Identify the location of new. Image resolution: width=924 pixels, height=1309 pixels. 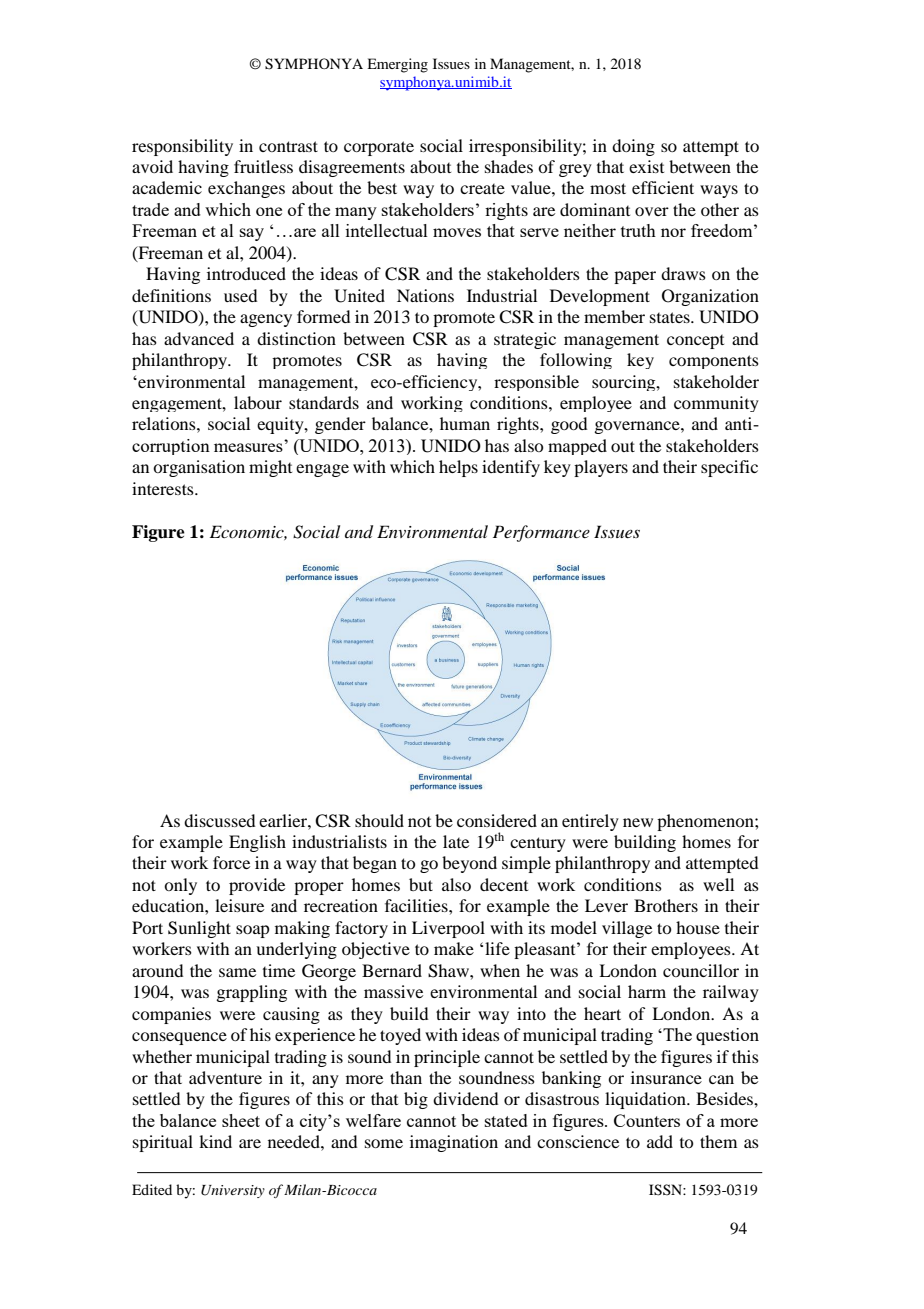
(638, 822).
